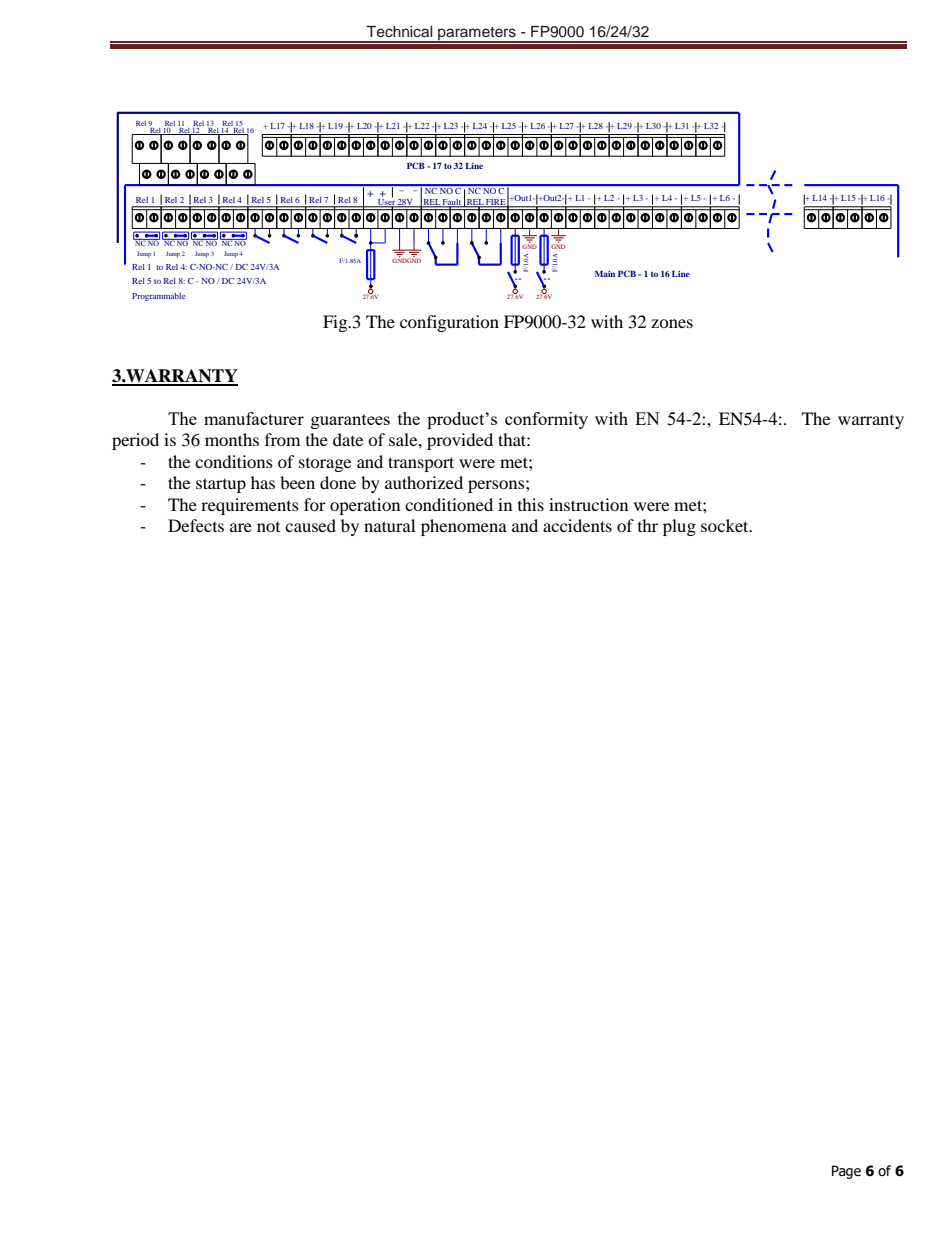 The width and height of the page is (952, 1233). What do you see at coordinates (605, 274) in the page?
I see `Main` at bounding box center [605, 274].
